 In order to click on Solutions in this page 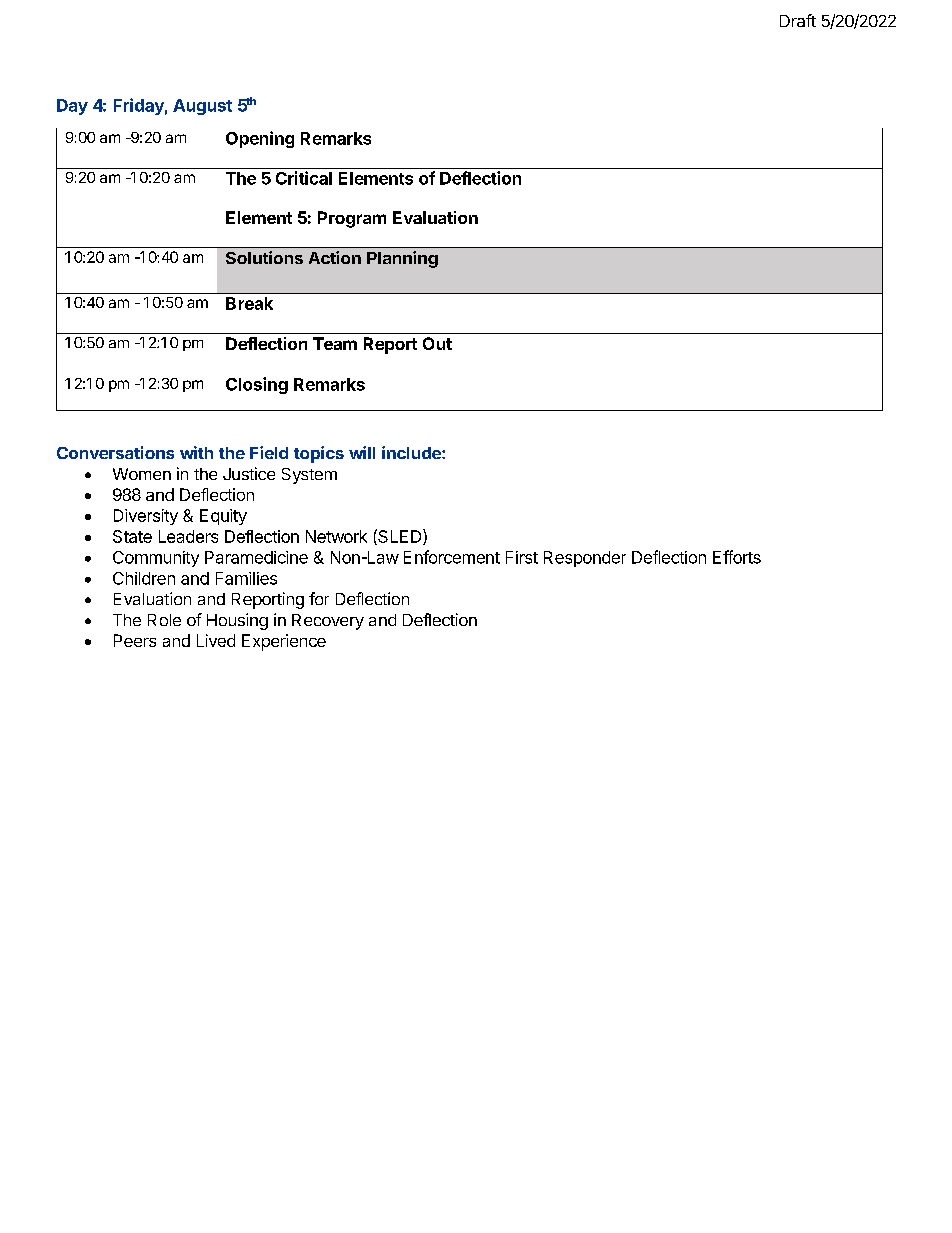, I will do `click(264, 257)`.
